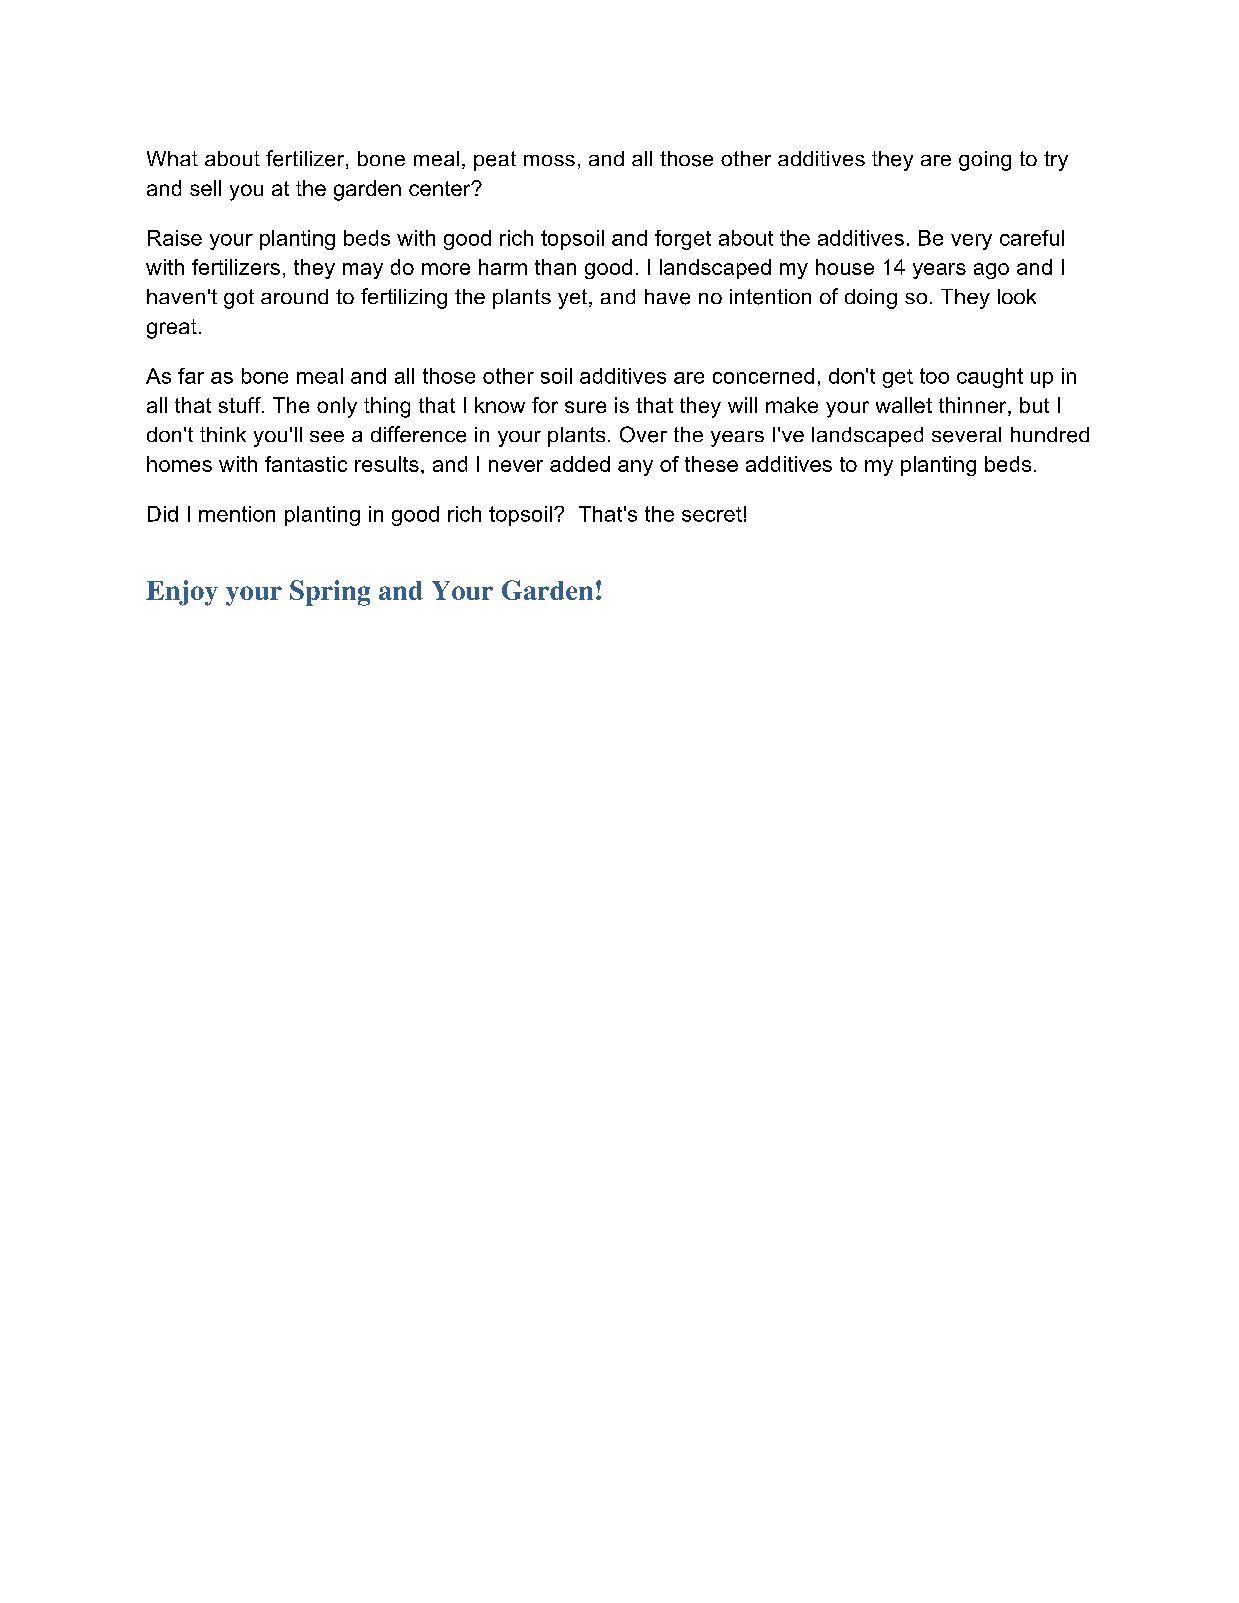 The image size is (1239, 1603). Describe the element at coordinates (330, 593) in the screenshot. I see `Spring` at that location.
